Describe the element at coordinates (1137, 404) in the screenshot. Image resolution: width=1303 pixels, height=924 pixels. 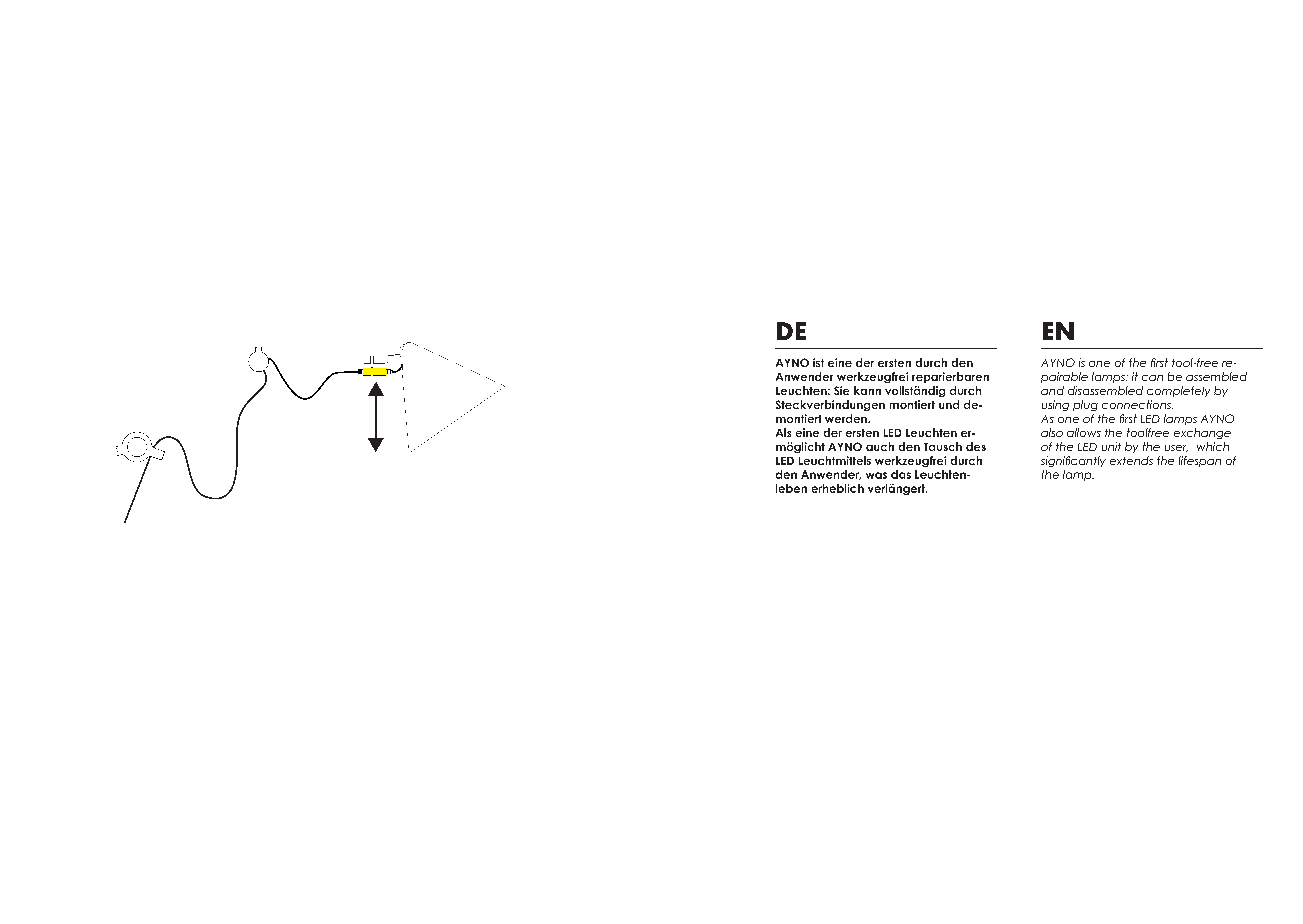
I see `connections` at that location.
